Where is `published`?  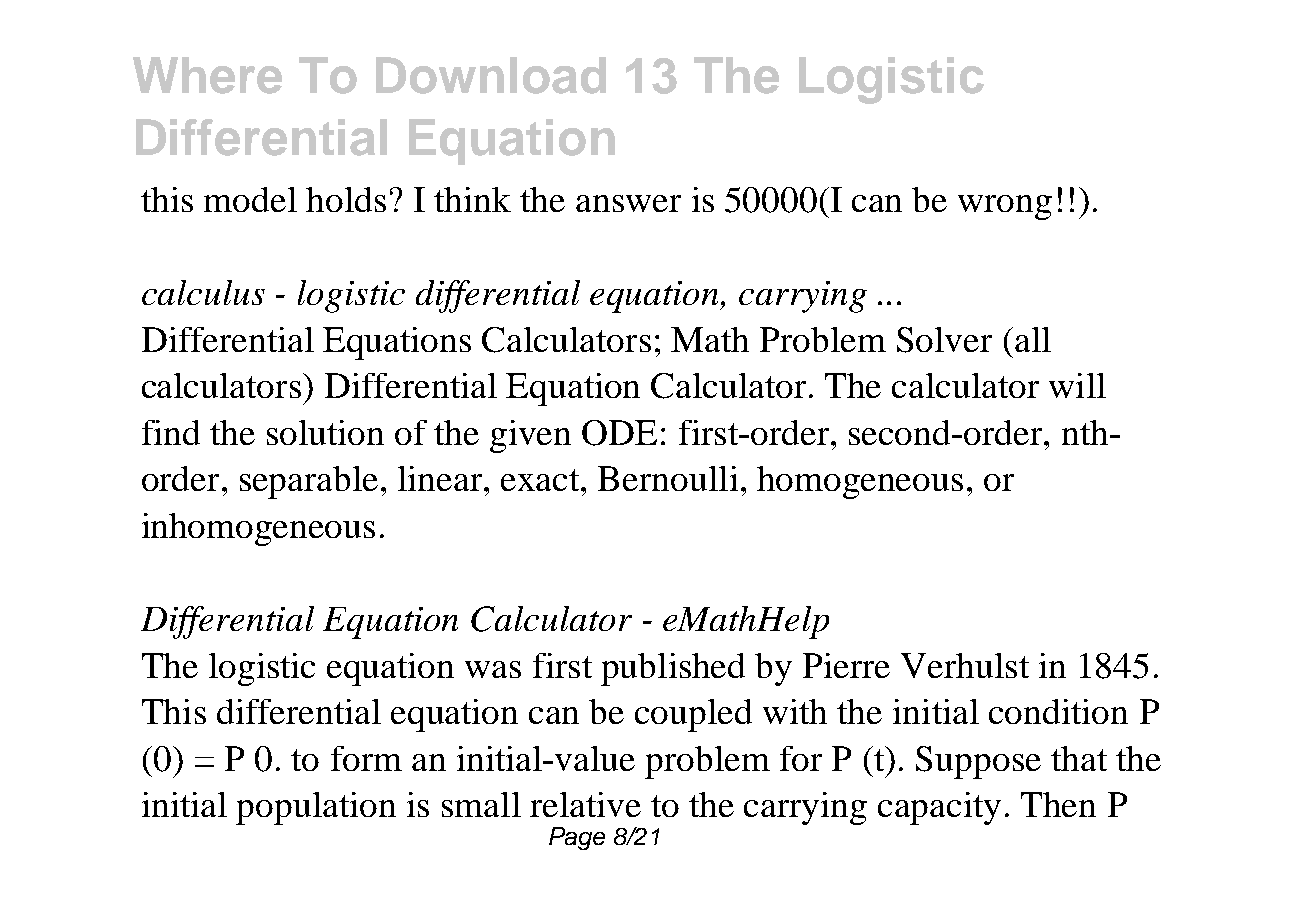 published is located at coordinates (673, 669).
